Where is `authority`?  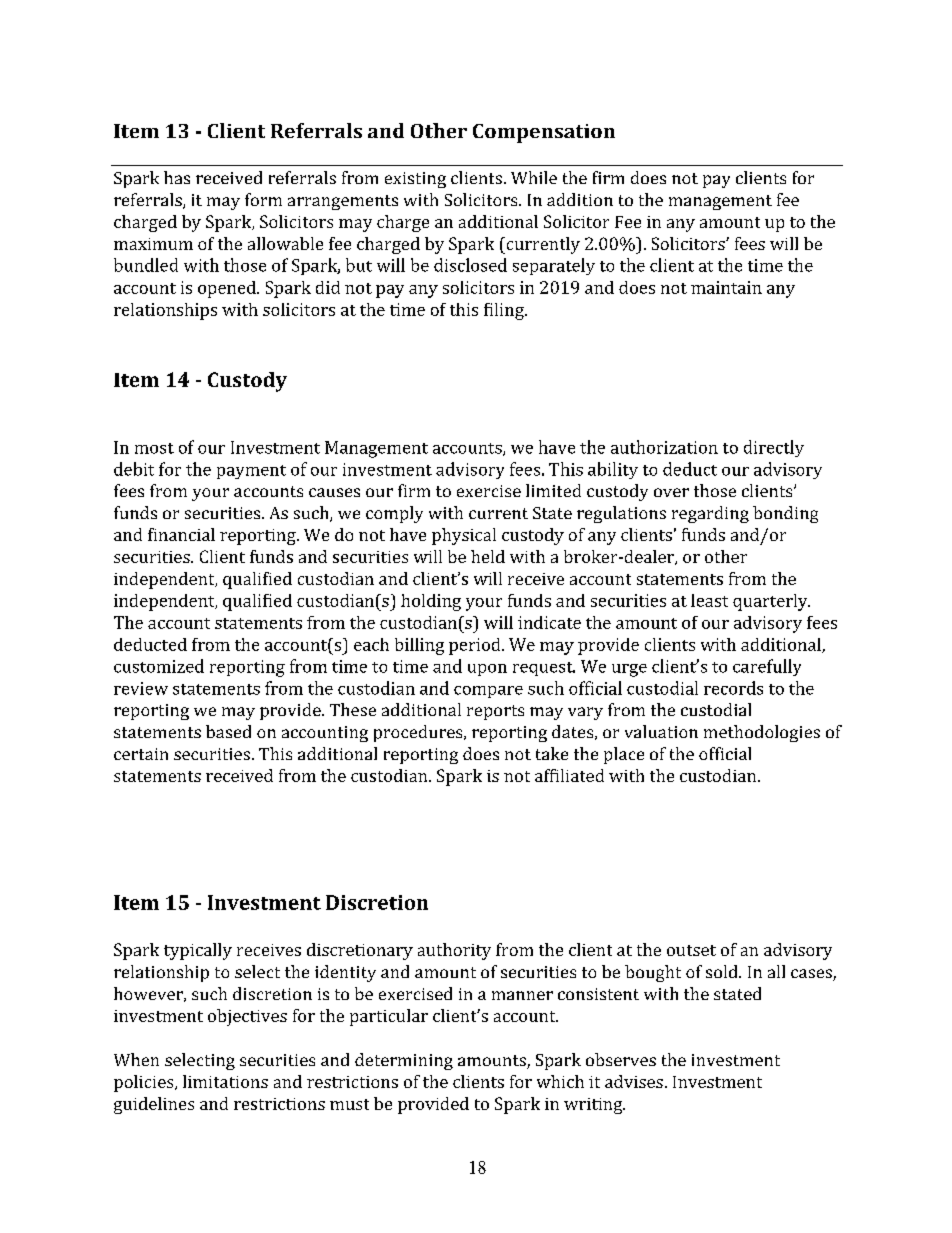 authority is located at coordinates (454, 951).
